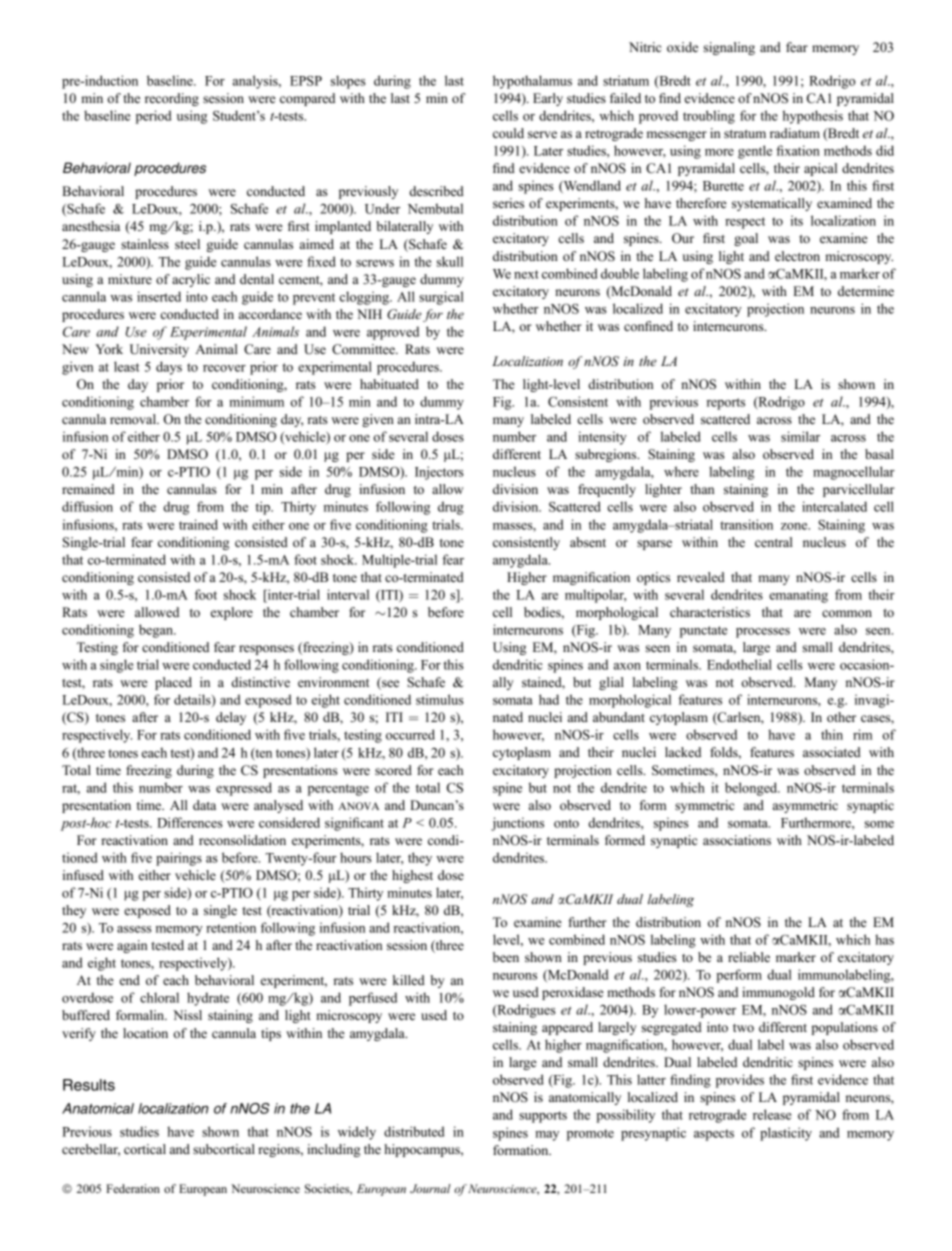  What do you see at coordinates (725, 404) in the screenshot?
I see `reports` at bounding box center [725, 404].
